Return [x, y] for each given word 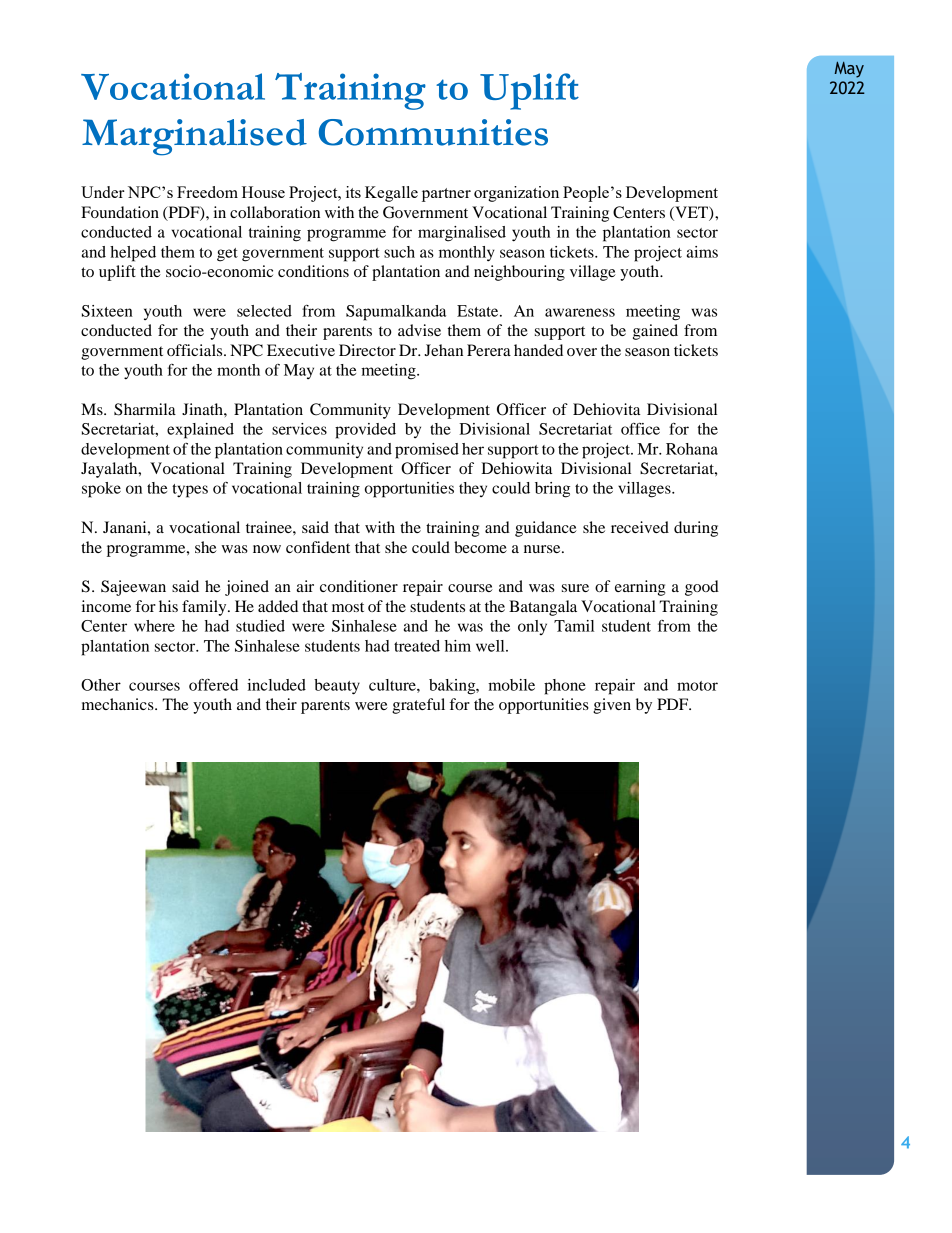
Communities [433, 132]
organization [516, 194]
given [612, 706]
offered [213, 685]
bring [552, 490]
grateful [418, 706]
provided [365, 431]
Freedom [207, 192]
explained [200, 431]
